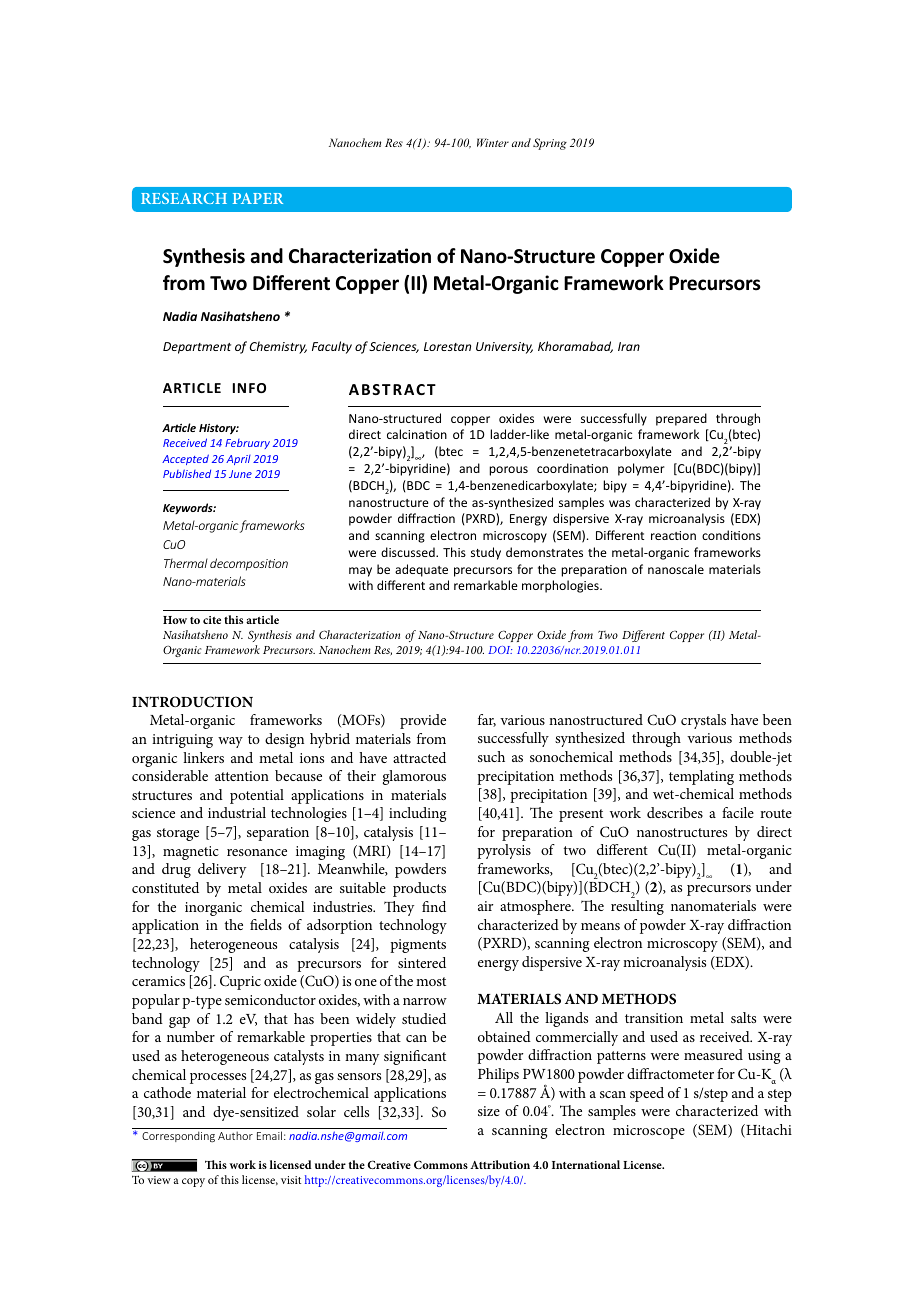  Describe the element at coordinates (258, 198) in the screenshot. I see `PAPER` at that location.
